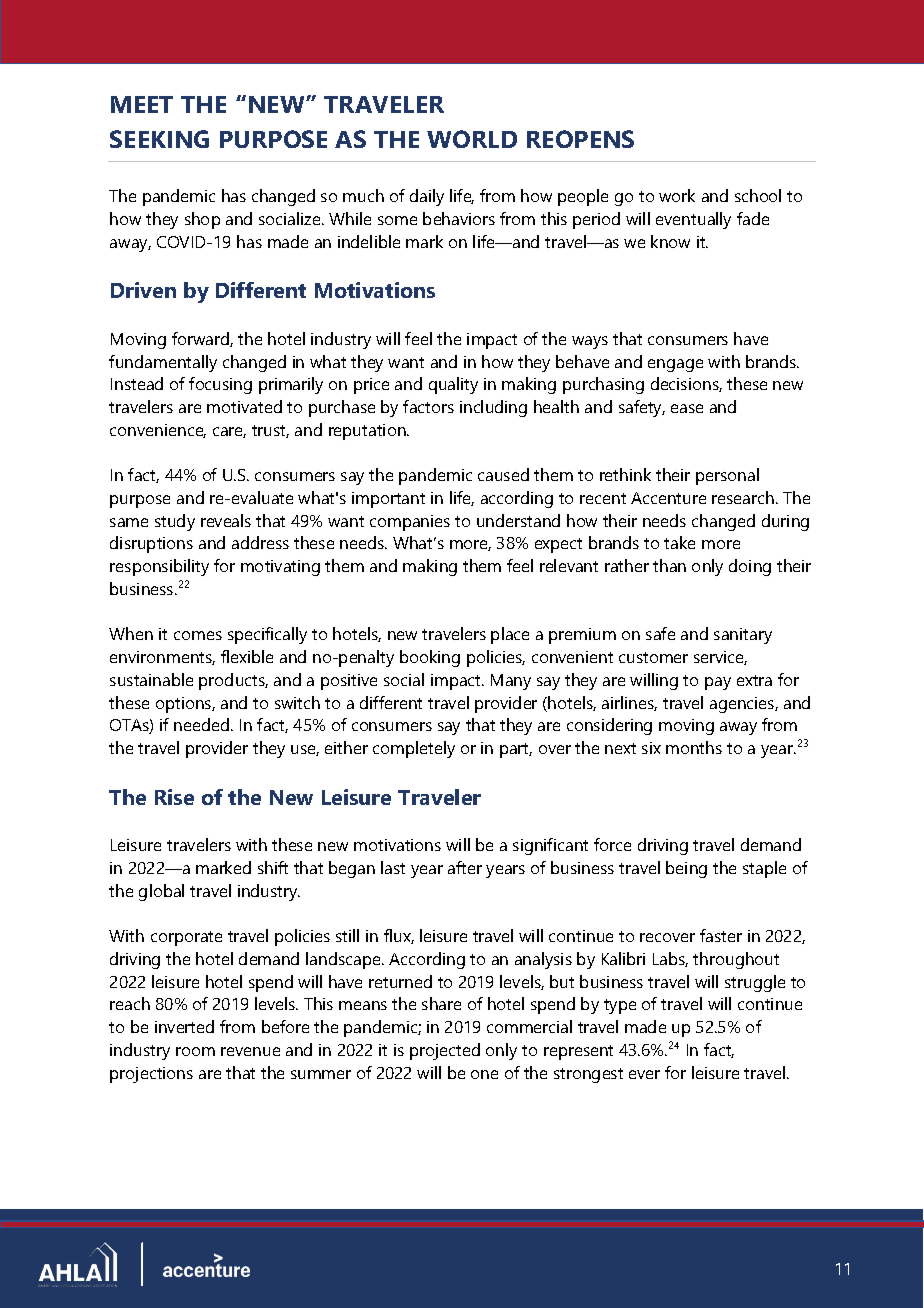 The width and height of the screenshot is (924, 1308). Describe the element at coordinates (669, 565) in the screenshot. I see `than` at that location.
